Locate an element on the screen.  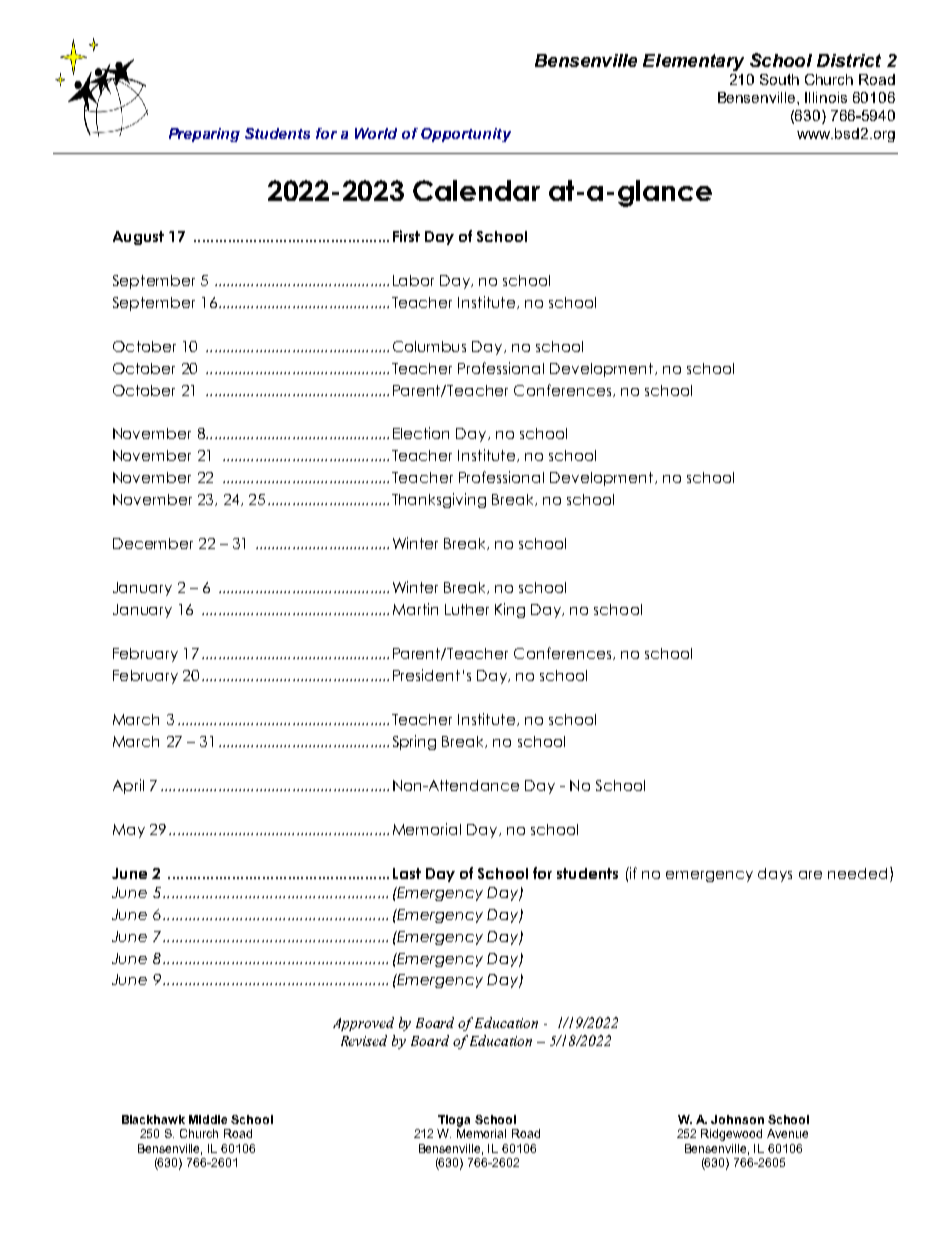
Luther is located at coordinates (467, 609).
